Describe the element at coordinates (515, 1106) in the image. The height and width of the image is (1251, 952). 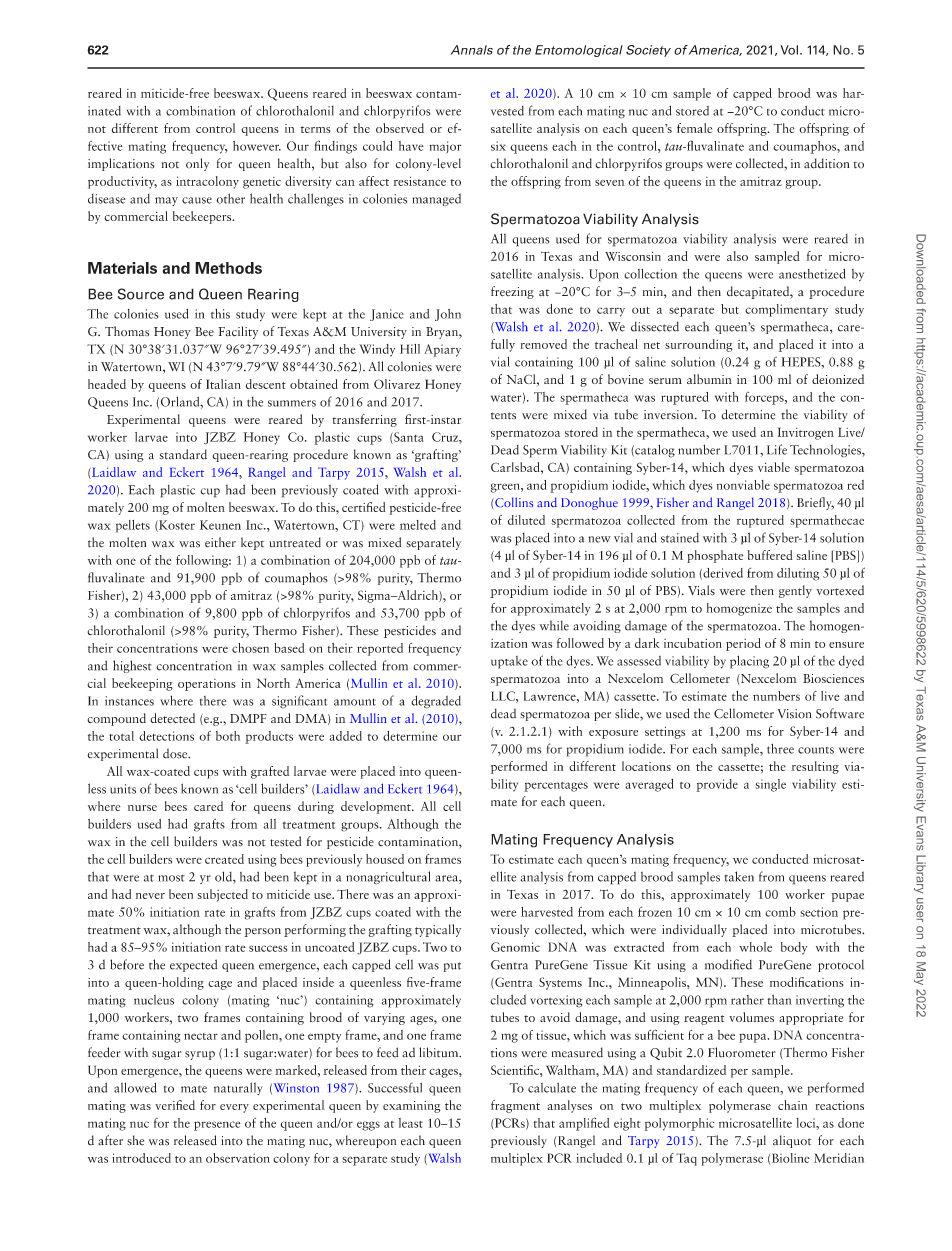
I see `fragment` at that location.
